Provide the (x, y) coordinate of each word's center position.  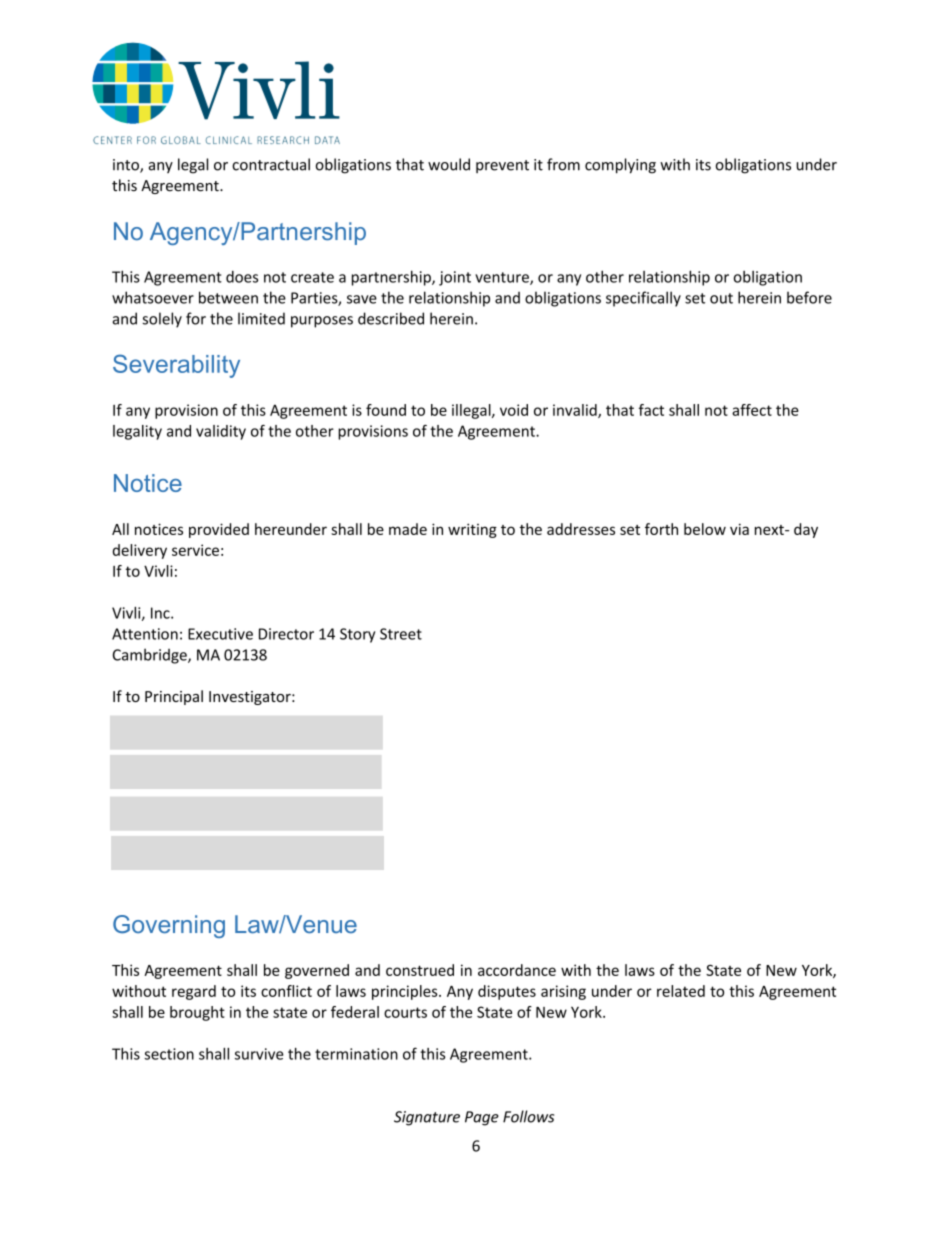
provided (219, 530)
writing (472, 530)
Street (401, 634)
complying (620, 166)
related (681, 991)
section (169, 1054)
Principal (174, 697)
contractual (271, 164)
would (449, 164)
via (739, 529)
